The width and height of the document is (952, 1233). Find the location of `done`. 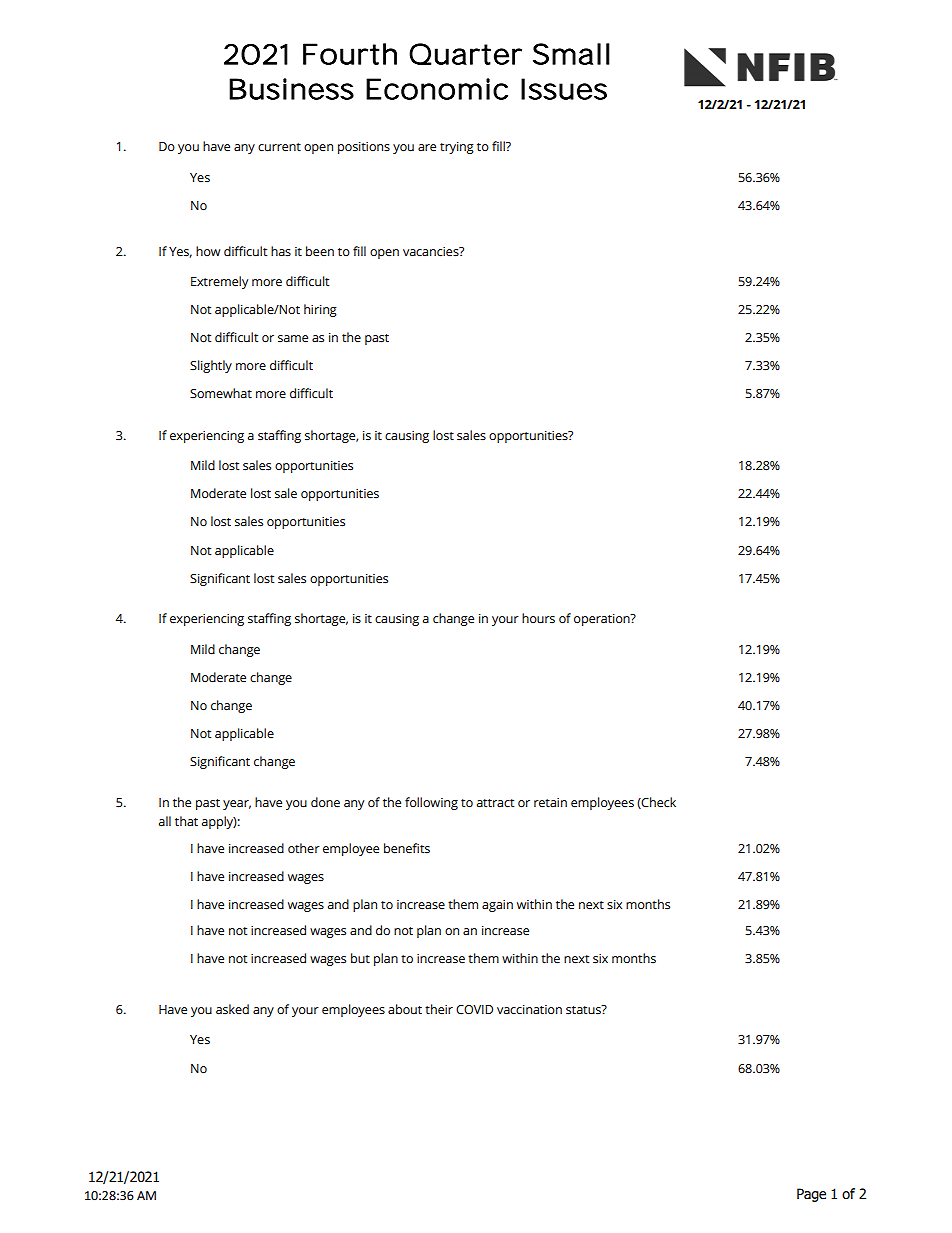

done is located at coordinates (325, 802).
